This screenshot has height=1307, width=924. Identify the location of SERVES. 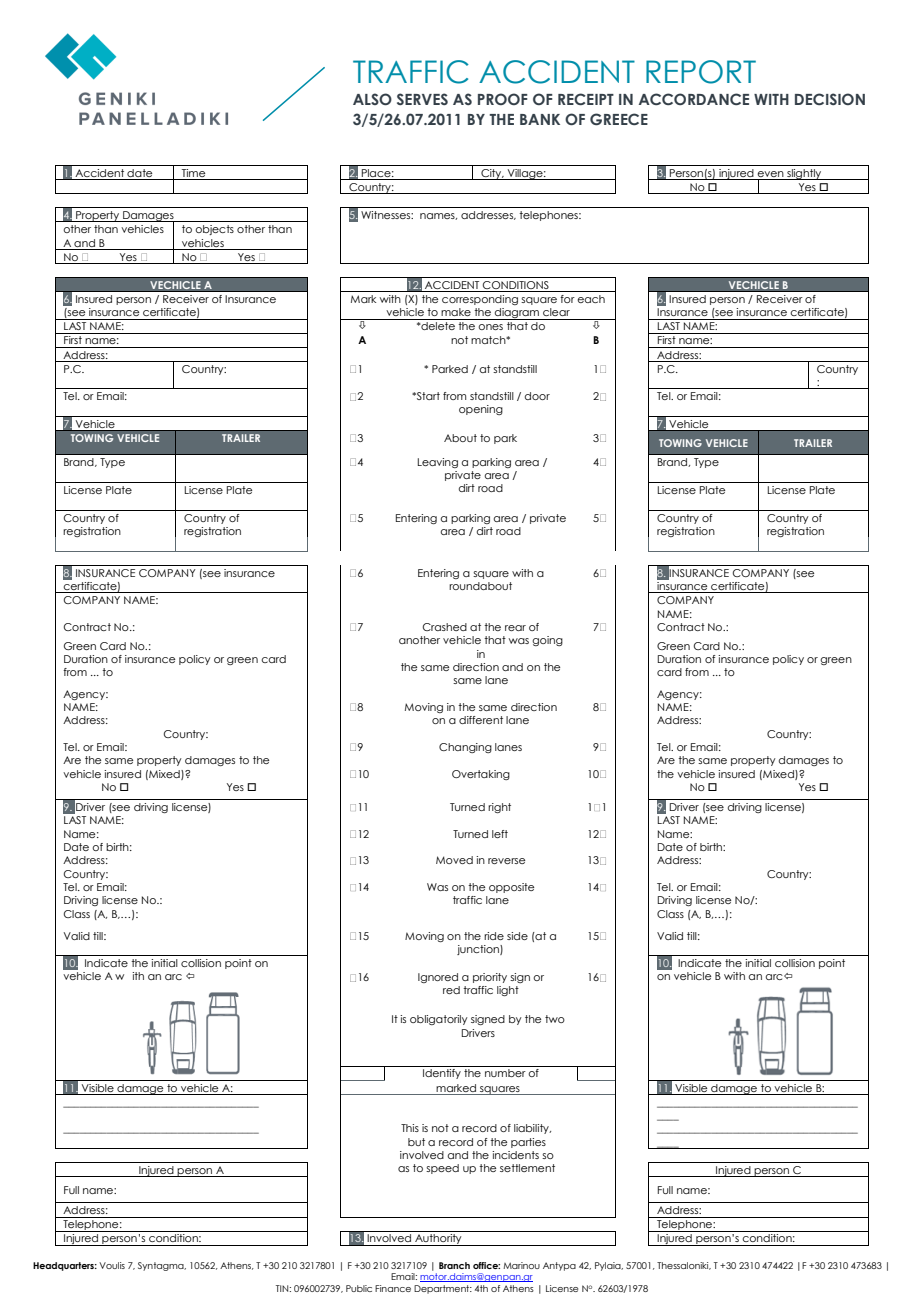
(422, 99).
